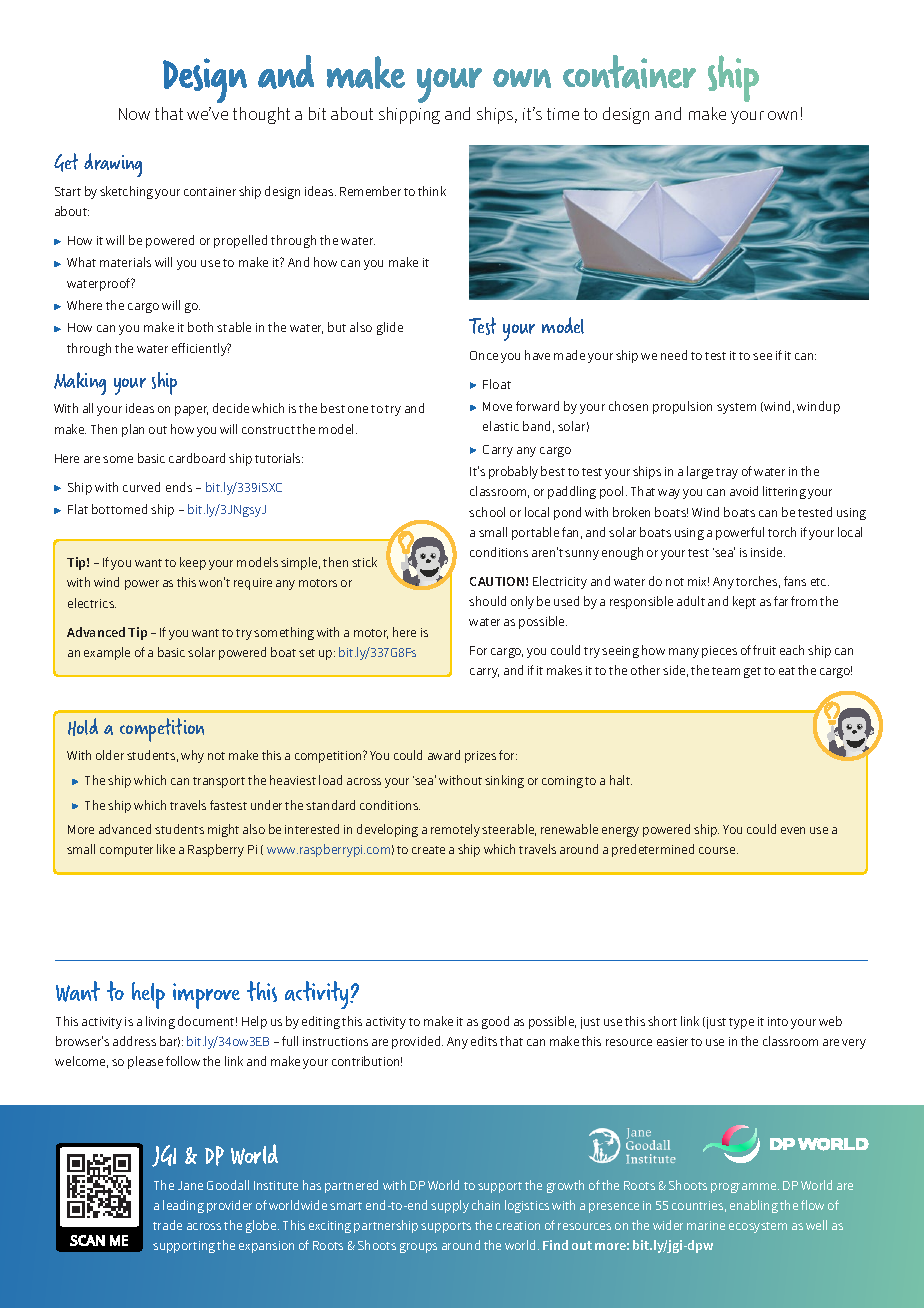  Describe the element at coordinates (432, 191) in the page. I see `think` at that location.
